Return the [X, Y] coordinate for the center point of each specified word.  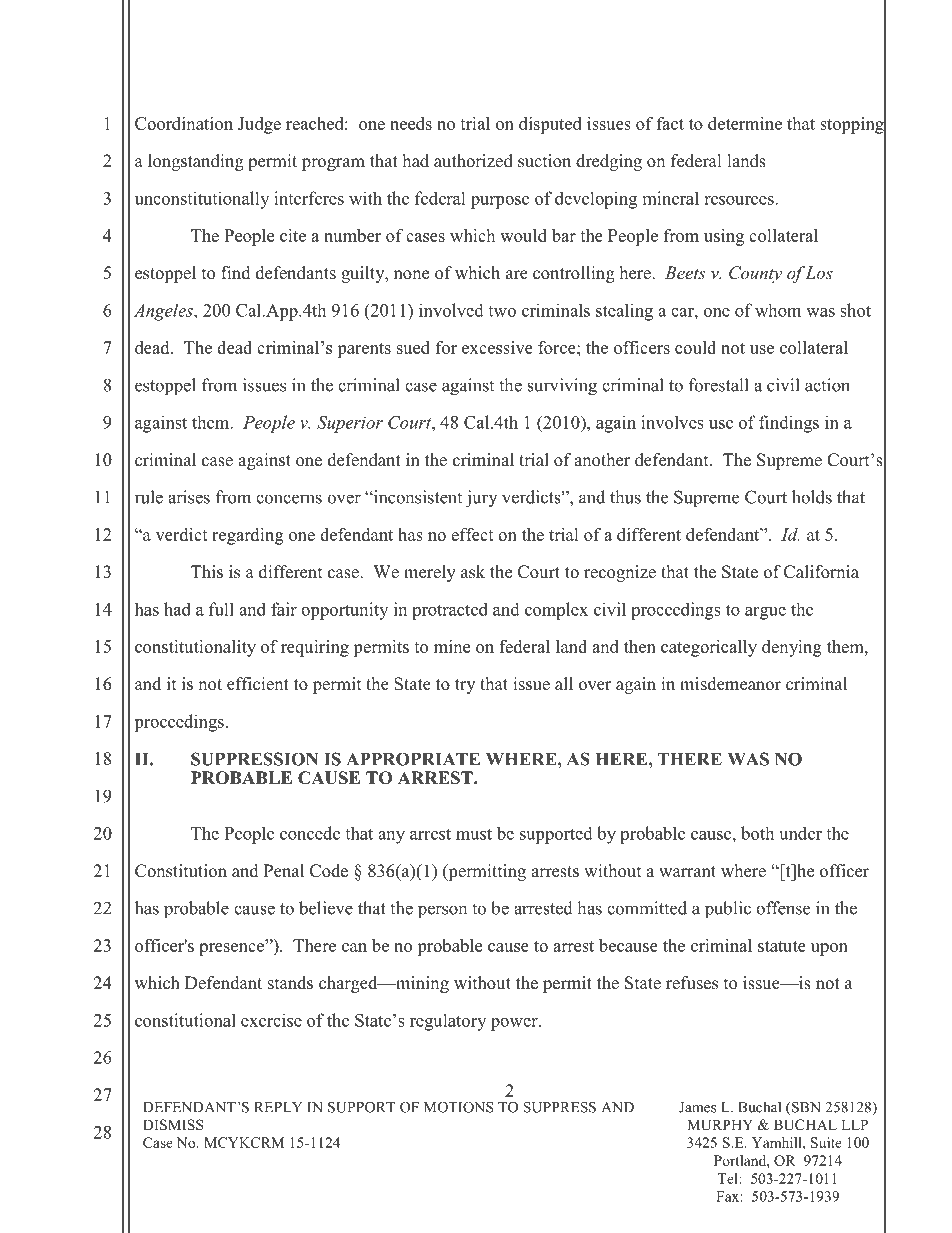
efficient [258, 684]
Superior [350, 424]
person [442, 912]
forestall [719, 385]
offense [783, 908]
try [465, 686]
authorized [473, 161]
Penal [284, 871]
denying [792, 648]
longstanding [196, 162]
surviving [562, 387]
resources [740, 200]
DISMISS [173, 1125]
